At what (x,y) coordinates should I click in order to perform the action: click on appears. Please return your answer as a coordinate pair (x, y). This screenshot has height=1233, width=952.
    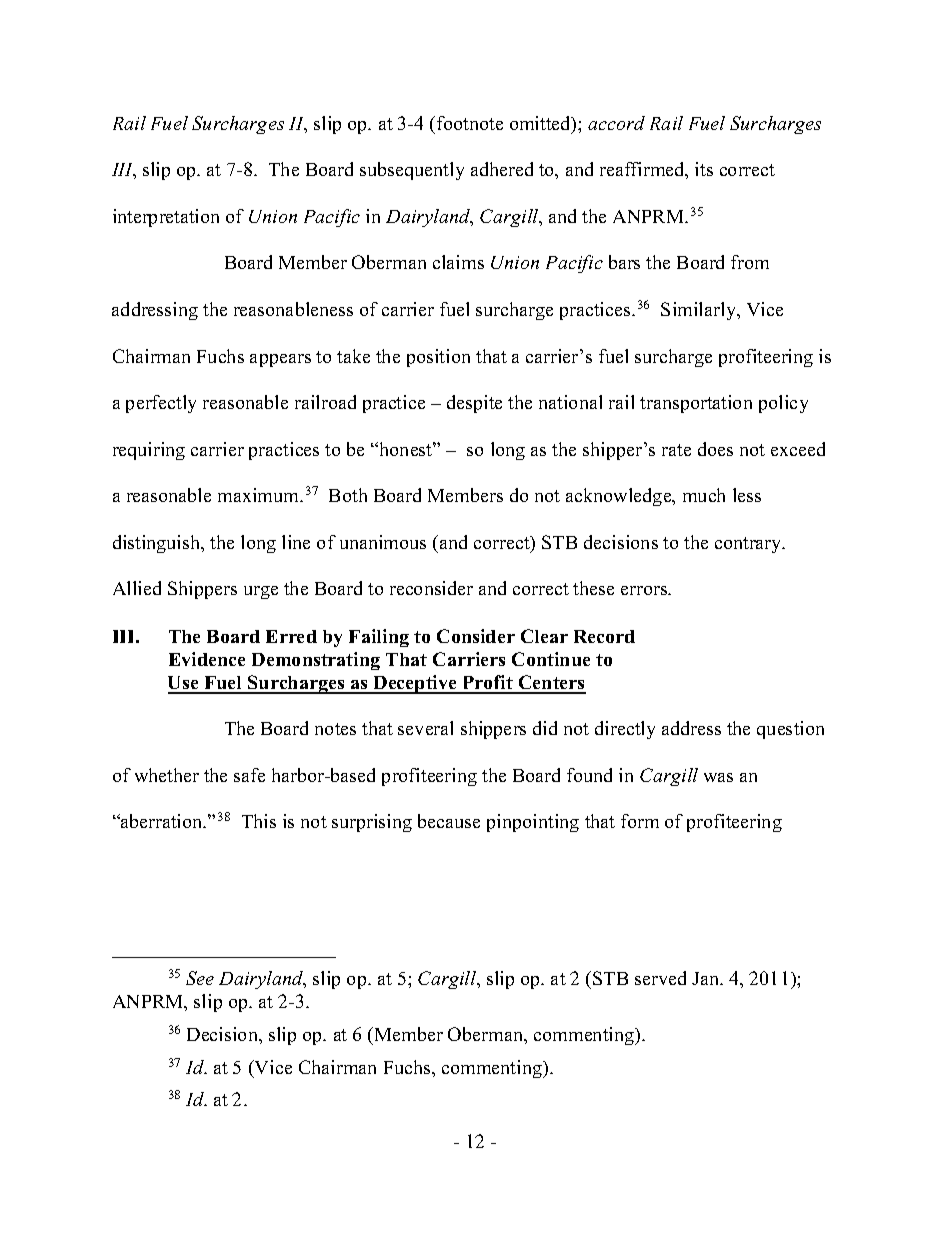
    Looking at the image, I should click on (280, 360).
